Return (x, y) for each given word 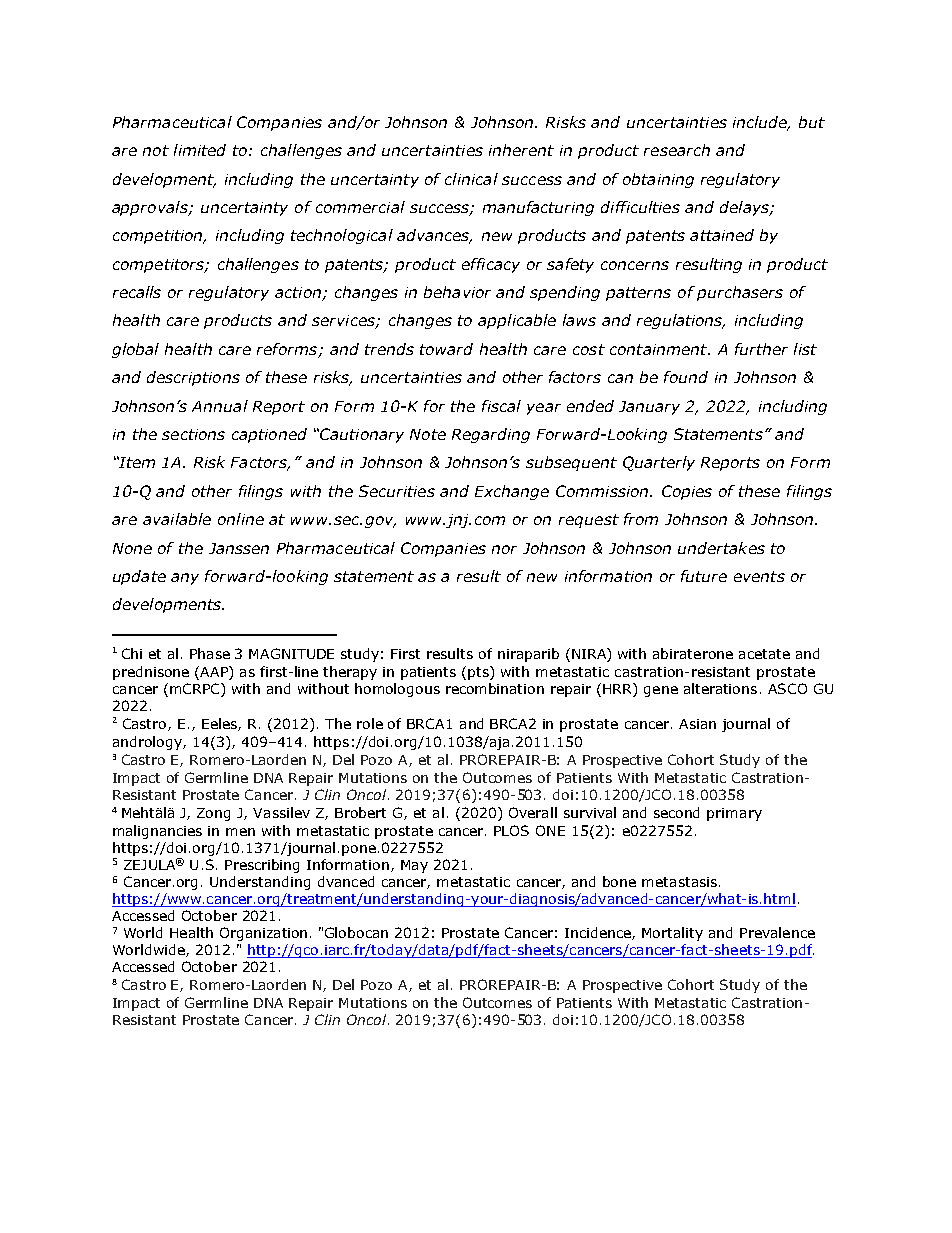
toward (446, 349)
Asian (697, 724)
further (761, 349)
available (177, 519)
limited (200, 150)
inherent (521, 150)
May (414, 866)
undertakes (721, 548)
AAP (215, 671)
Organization (263, 934)
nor (504, 549)
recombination (495, 688)
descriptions (193, 378)
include (761, 123)
